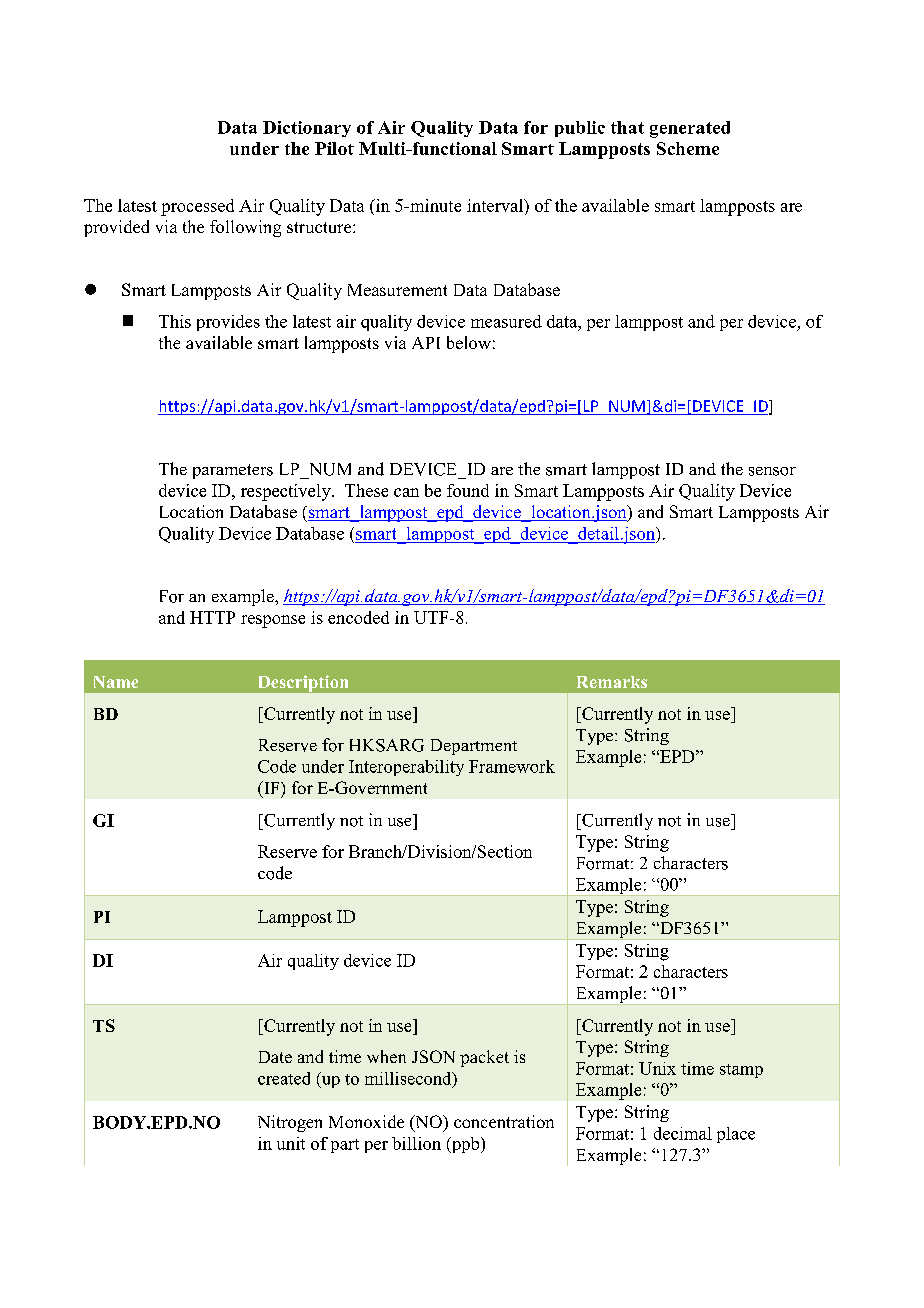 The image size is (924, 1308). I want to click on Remarks, so click(612, 682).
